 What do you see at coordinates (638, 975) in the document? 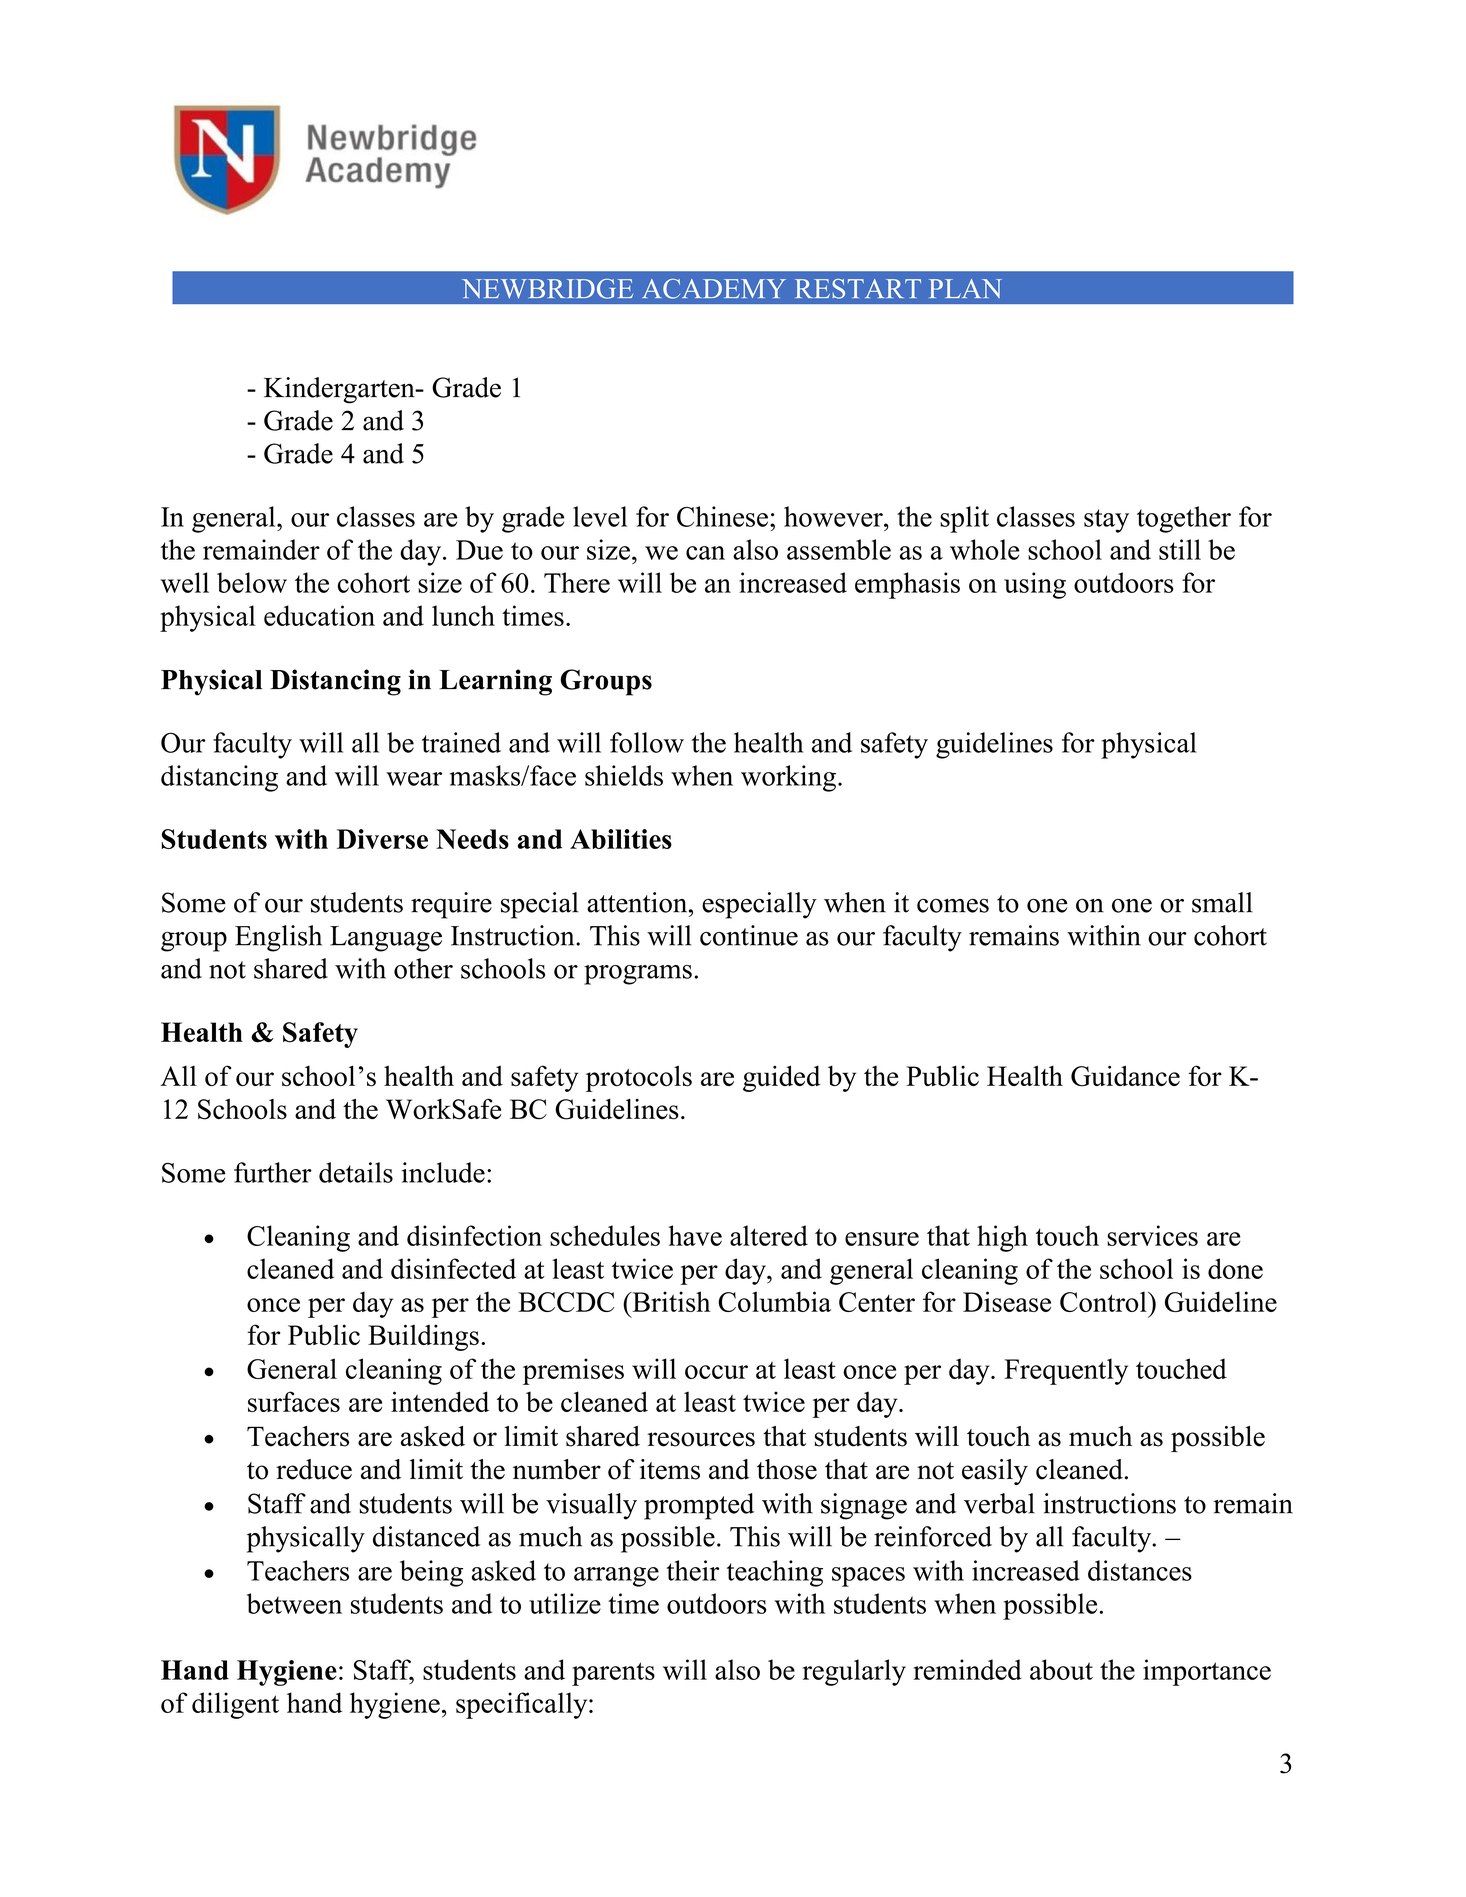
I see `programs` at bounding box center [638, 975].
